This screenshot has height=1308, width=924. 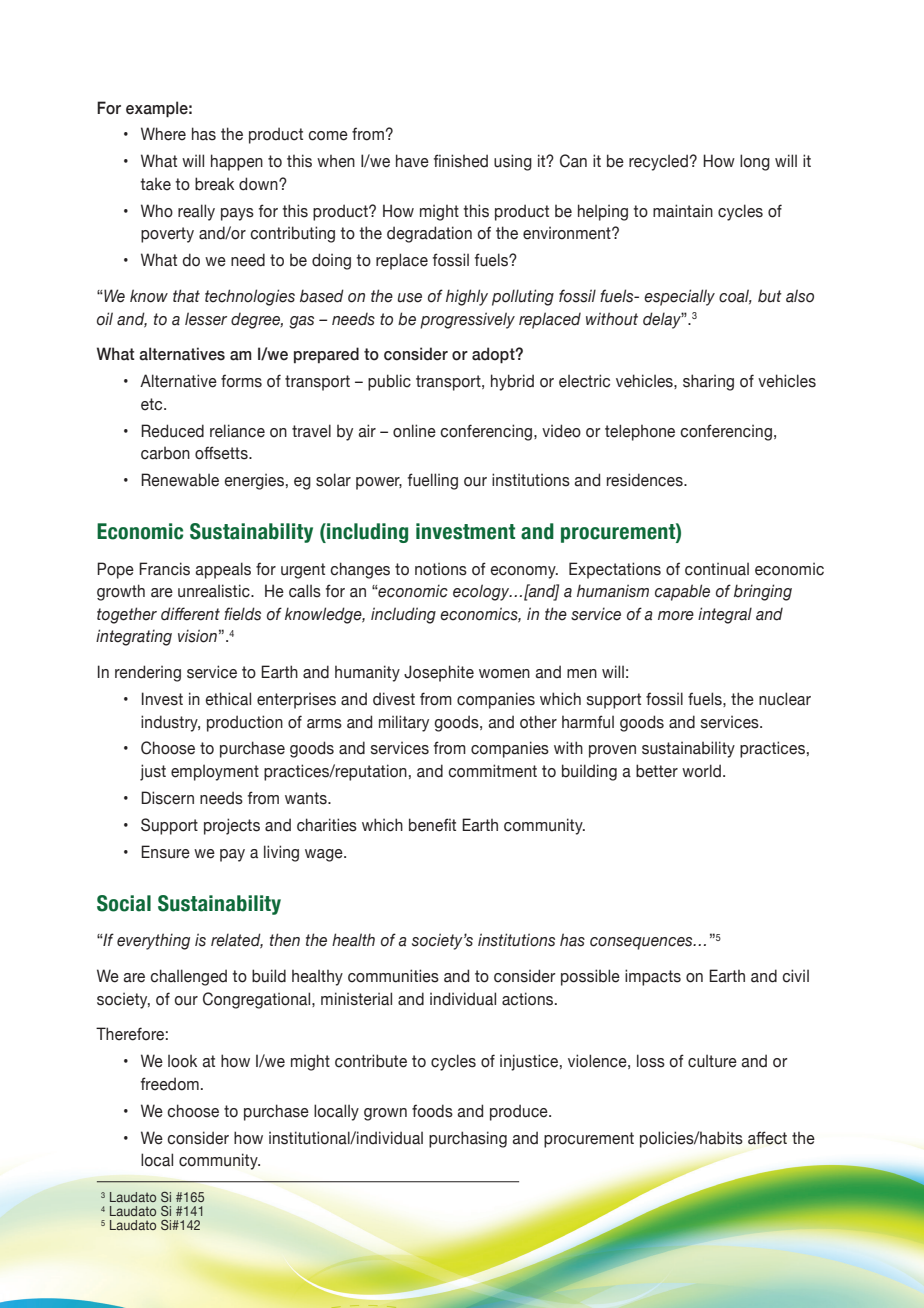 I want to click on finished, so click(x=461, y=161).
